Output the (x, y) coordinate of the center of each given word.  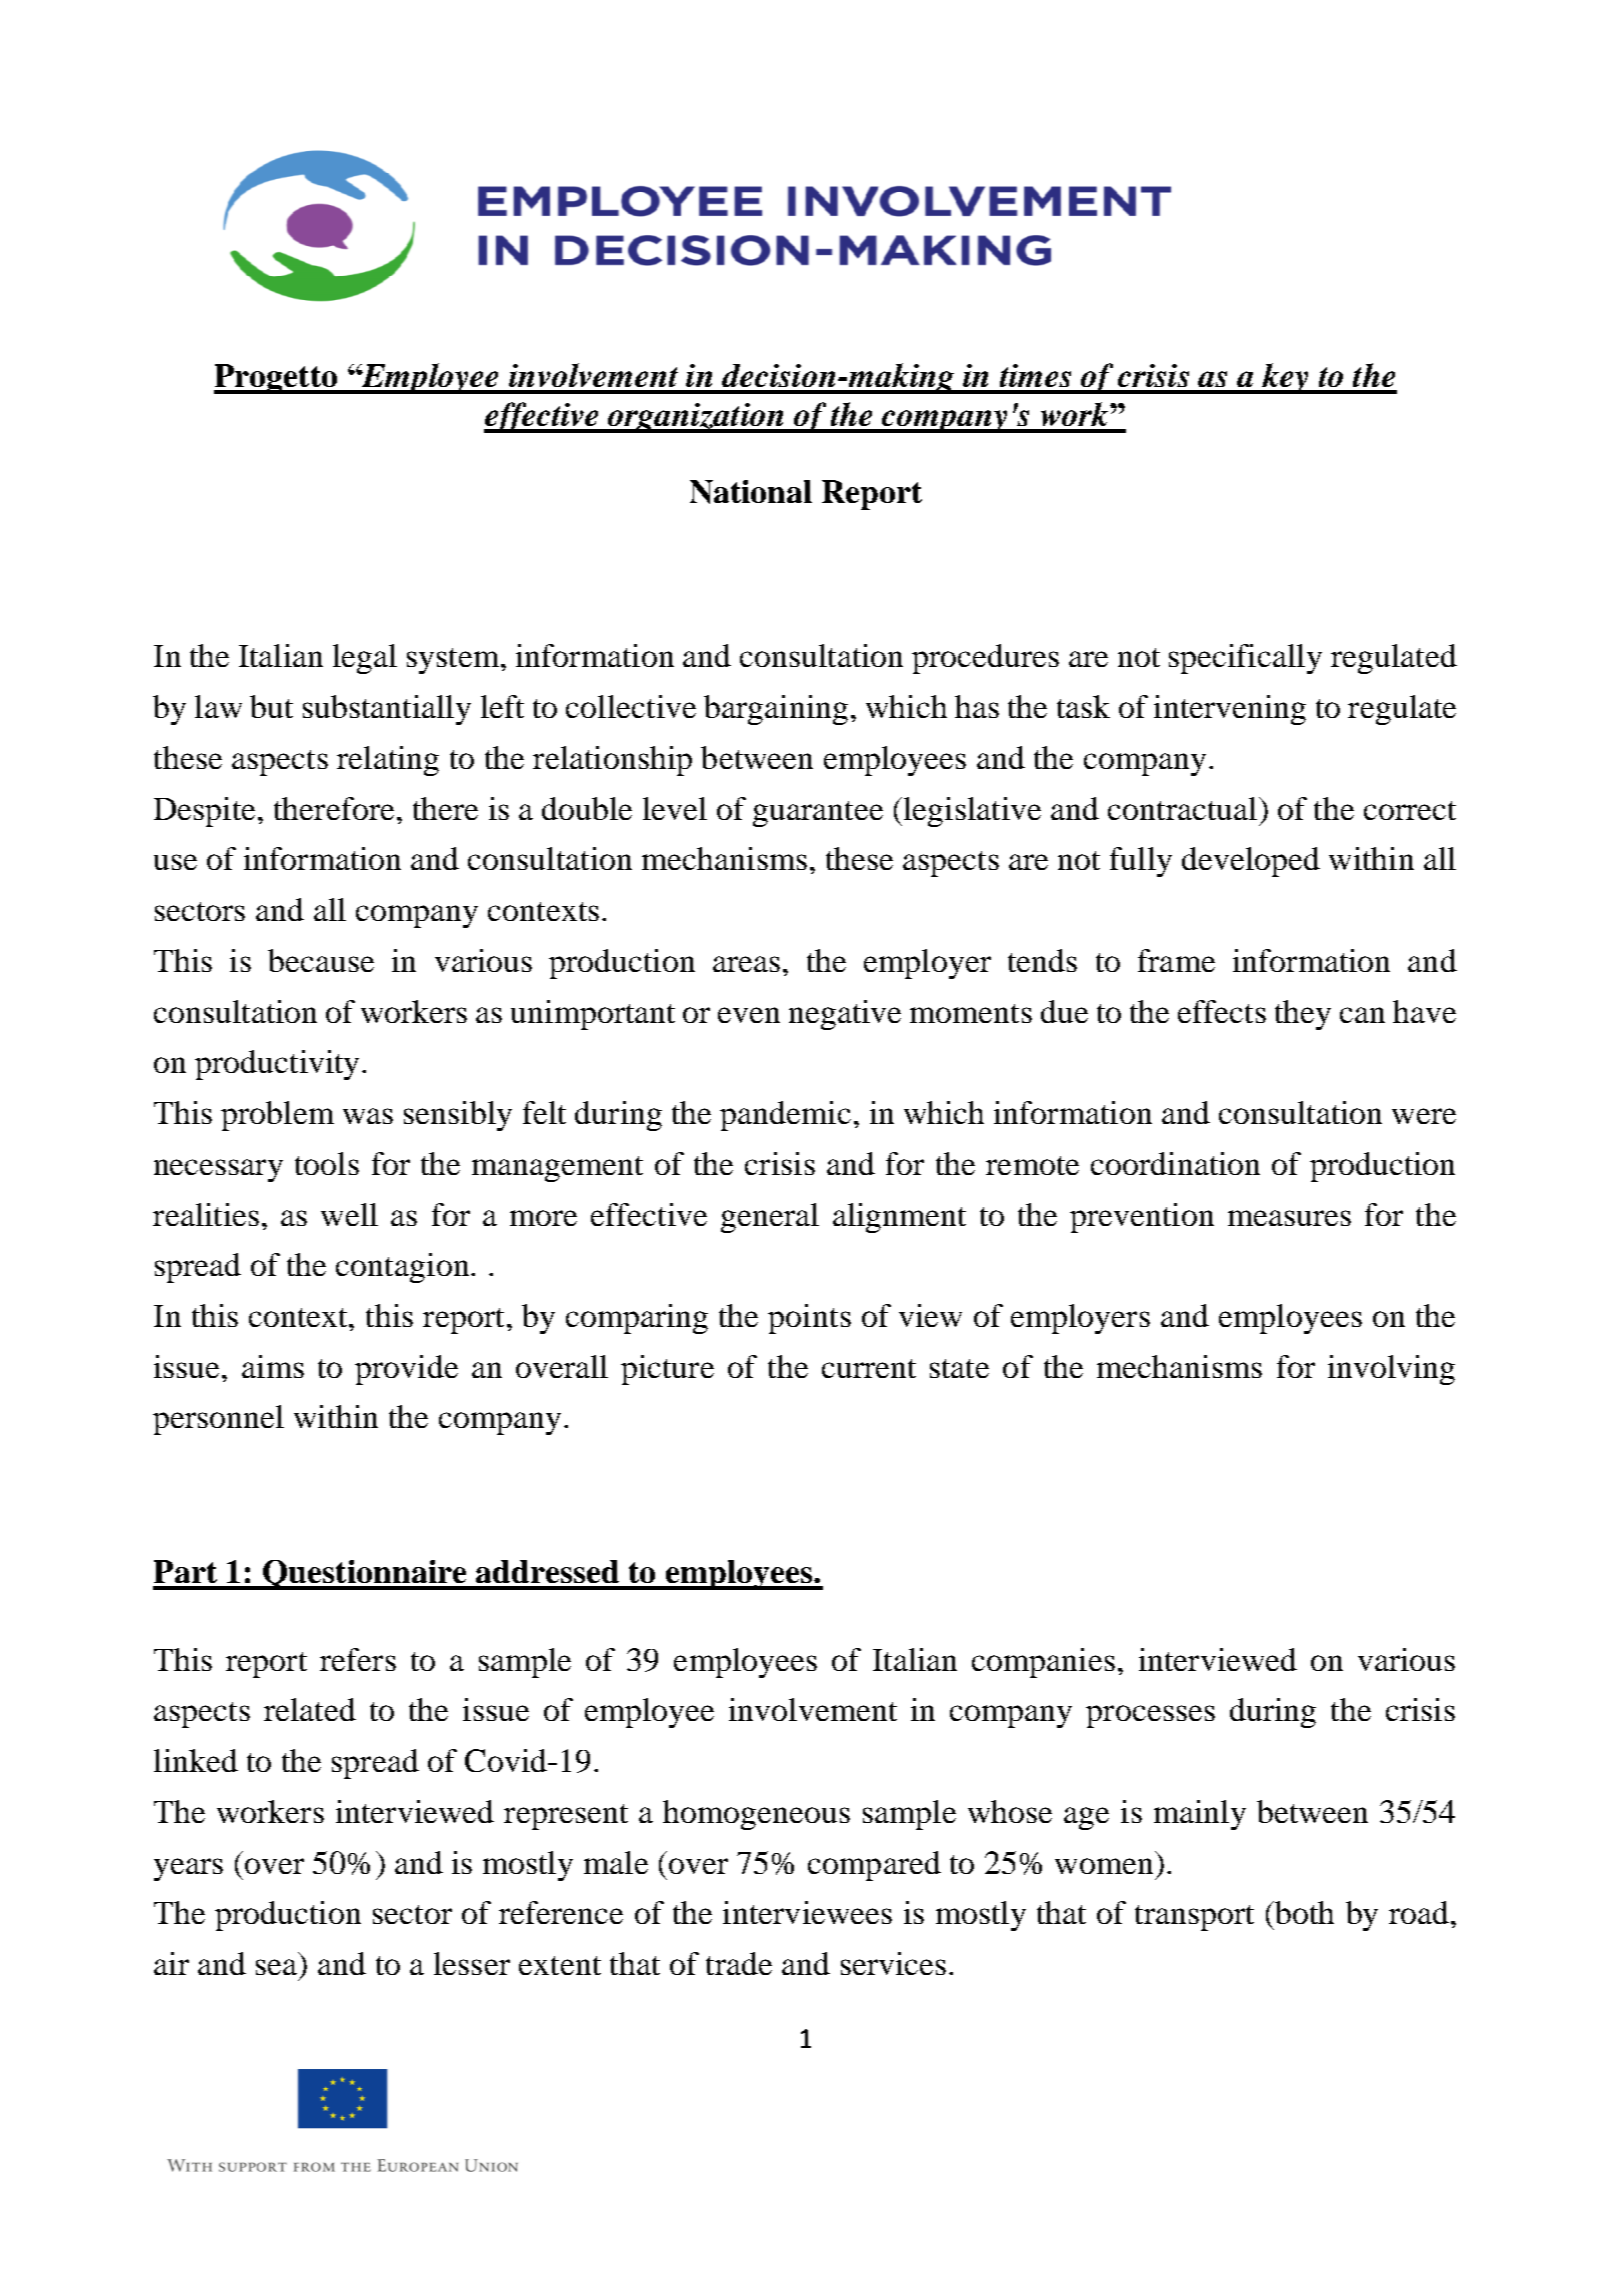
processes (1150, 1716)
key (1285, 378)
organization (696, 418)
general (770, 1218)
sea (276, 1967)
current (869, 1368)
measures (1289, 1218)
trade (739, 1963)
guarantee (818, 814)
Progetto (277, 379)
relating (388, 761)
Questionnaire (365, 1575)
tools (327, 1163)
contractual (1182, 808)
